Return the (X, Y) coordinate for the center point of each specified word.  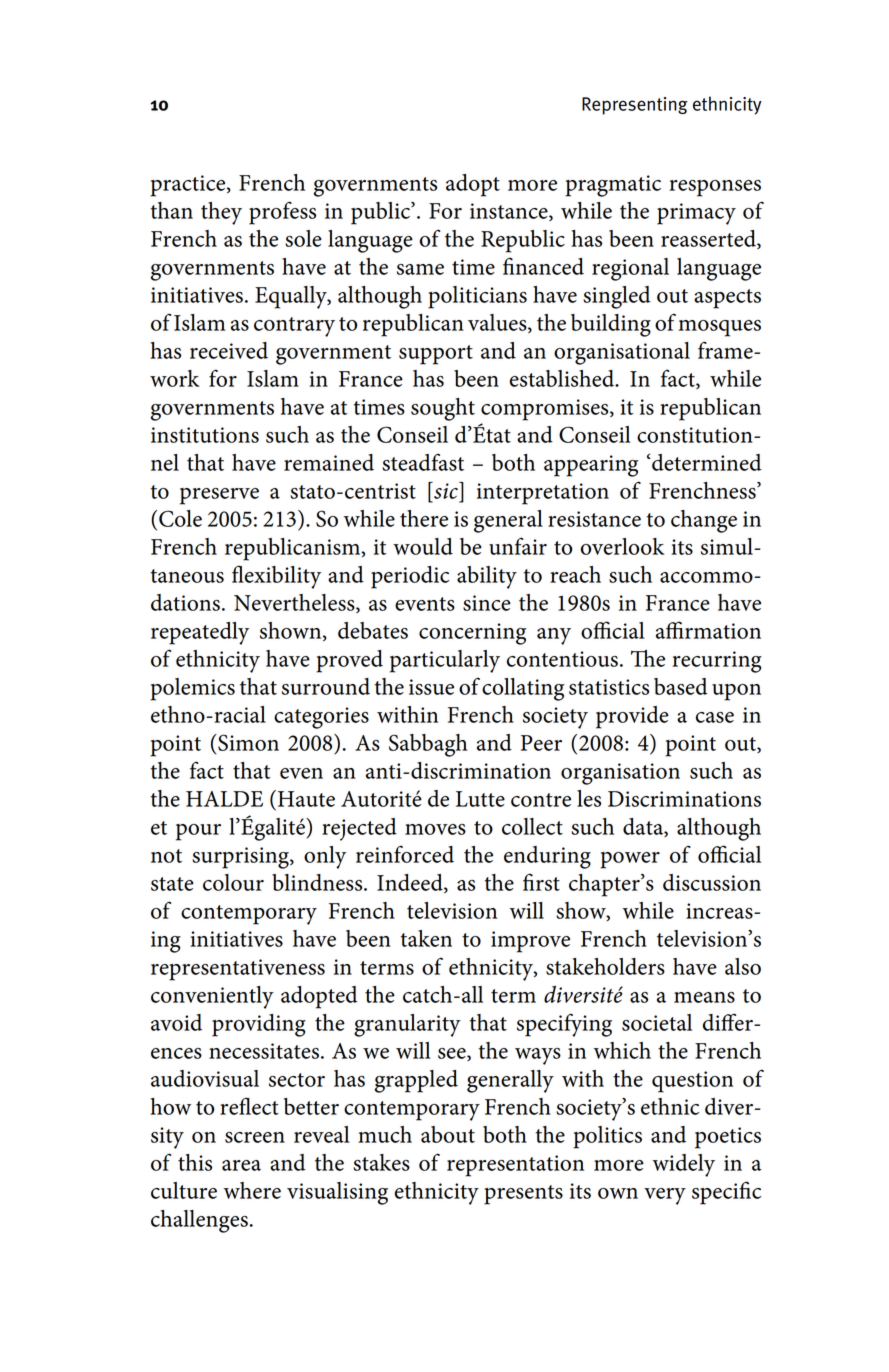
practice (189, 186)
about (448, 1134)
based (681, 686)
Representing (635, 106)
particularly (445, 661)
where (252, 1190)
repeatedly (200, 633)
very (665, 1196)
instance (510, 212)
